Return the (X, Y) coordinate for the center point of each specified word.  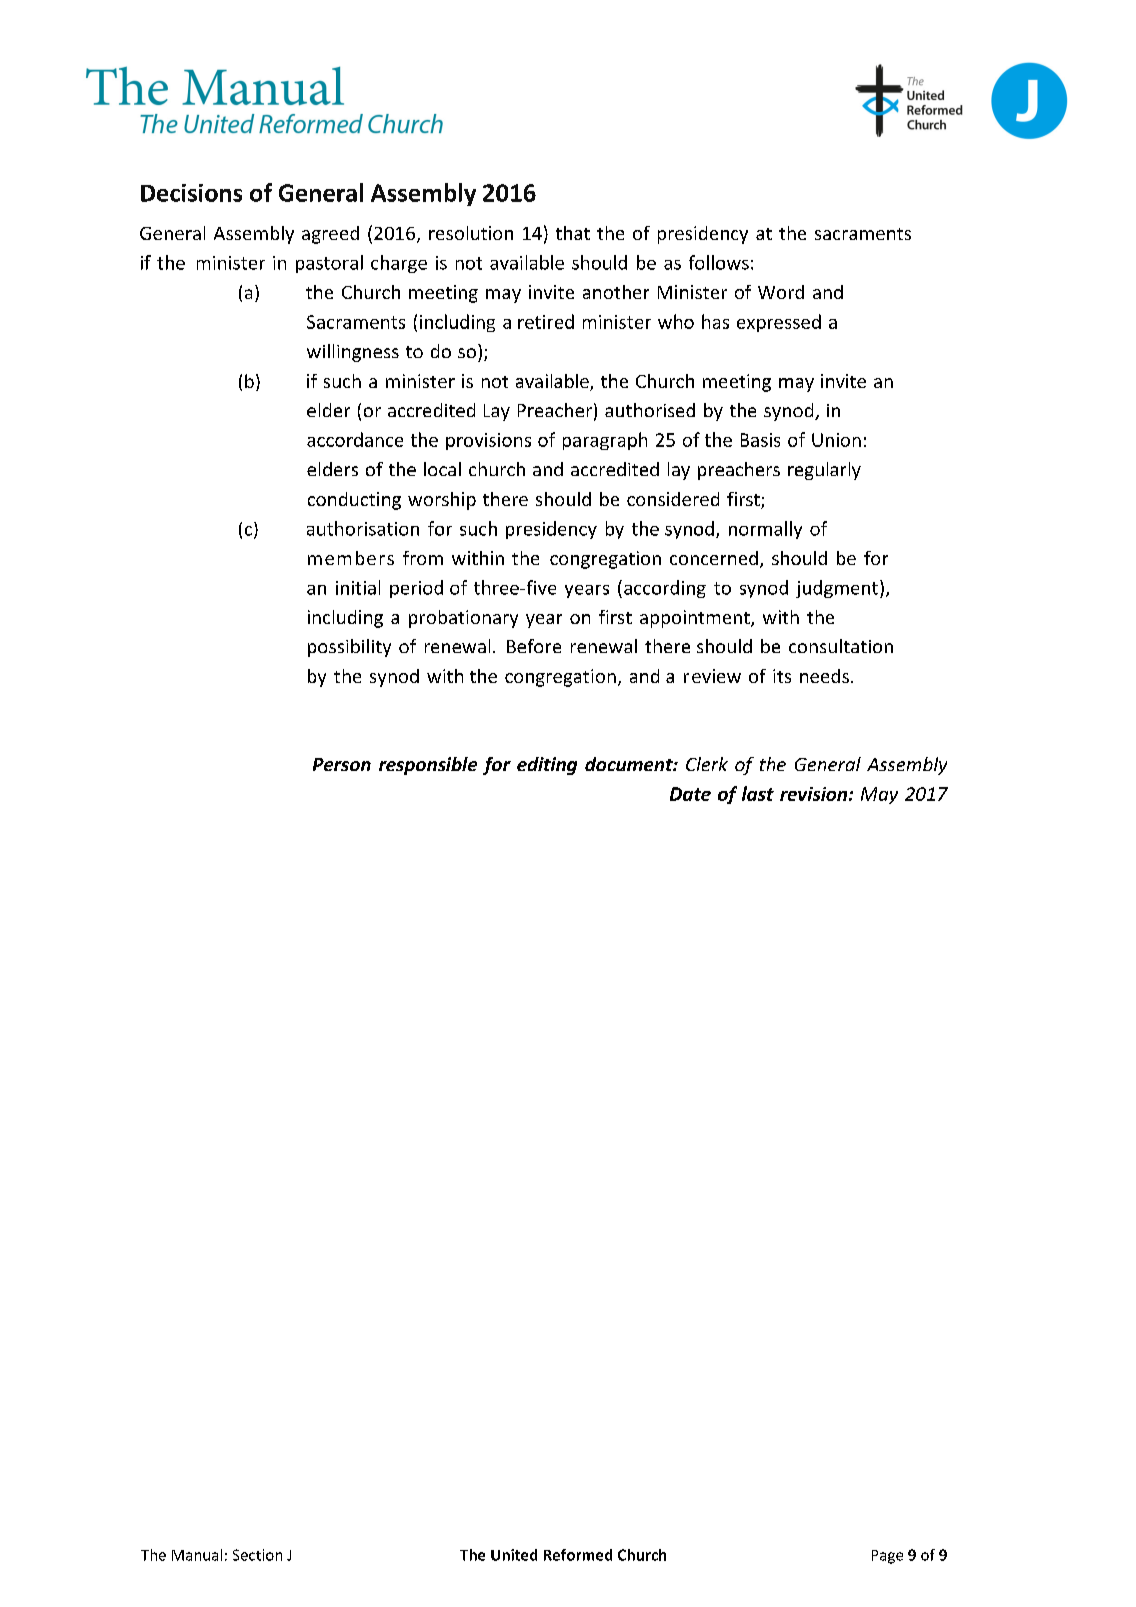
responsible (428, 766)
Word (781, 292)
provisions (488, 441)
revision (813, 794)
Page (887, 1557)
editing (547, 766)
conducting (354, 501)
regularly (824, 471)
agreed (330, 235)
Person (342, 764)
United (514, 1555)
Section (257, 1555)
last (758, 793)
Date (690, 794)
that (573, 233)
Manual (197, 1555)
